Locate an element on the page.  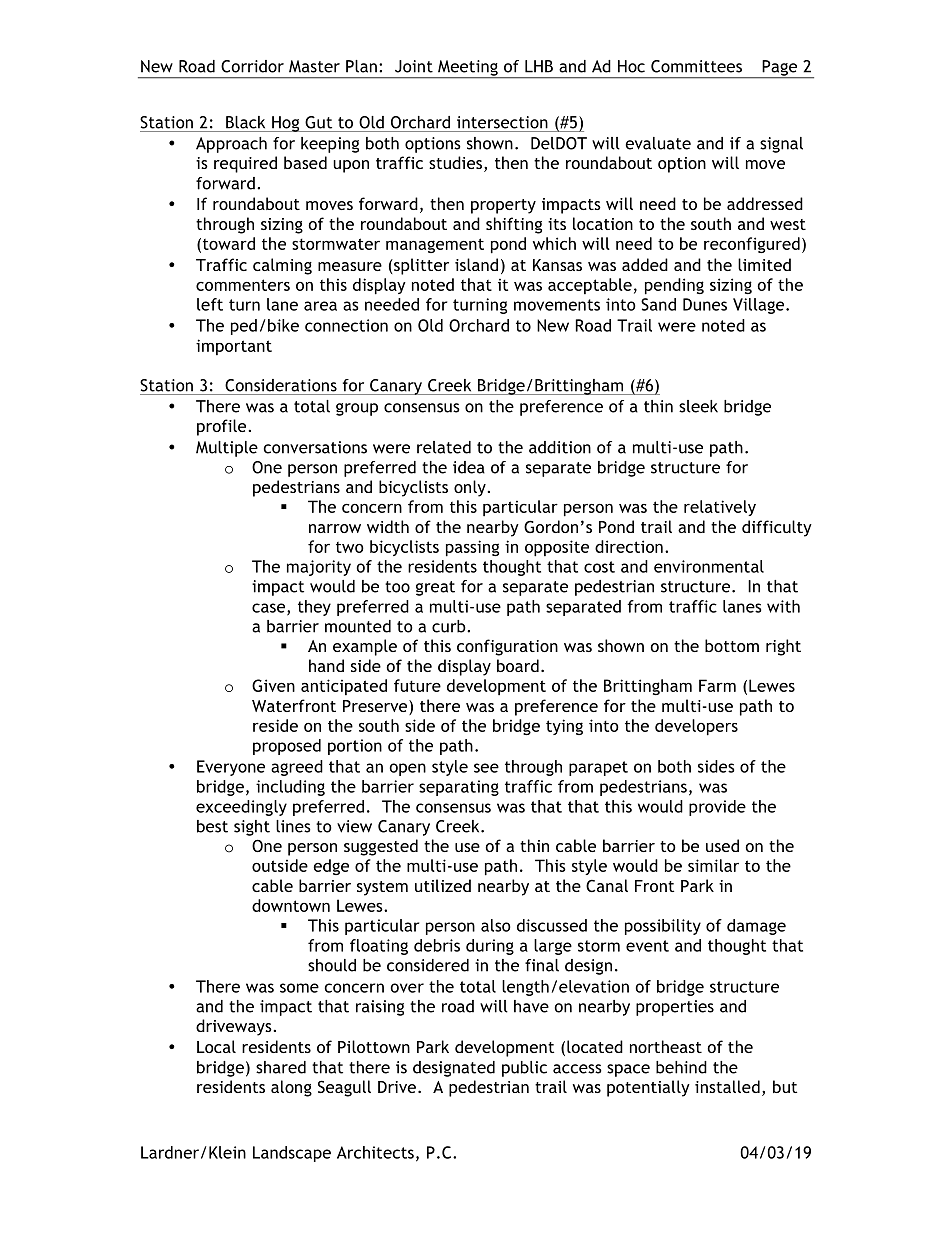
Landscape is located at coordinates (292, 1154).
